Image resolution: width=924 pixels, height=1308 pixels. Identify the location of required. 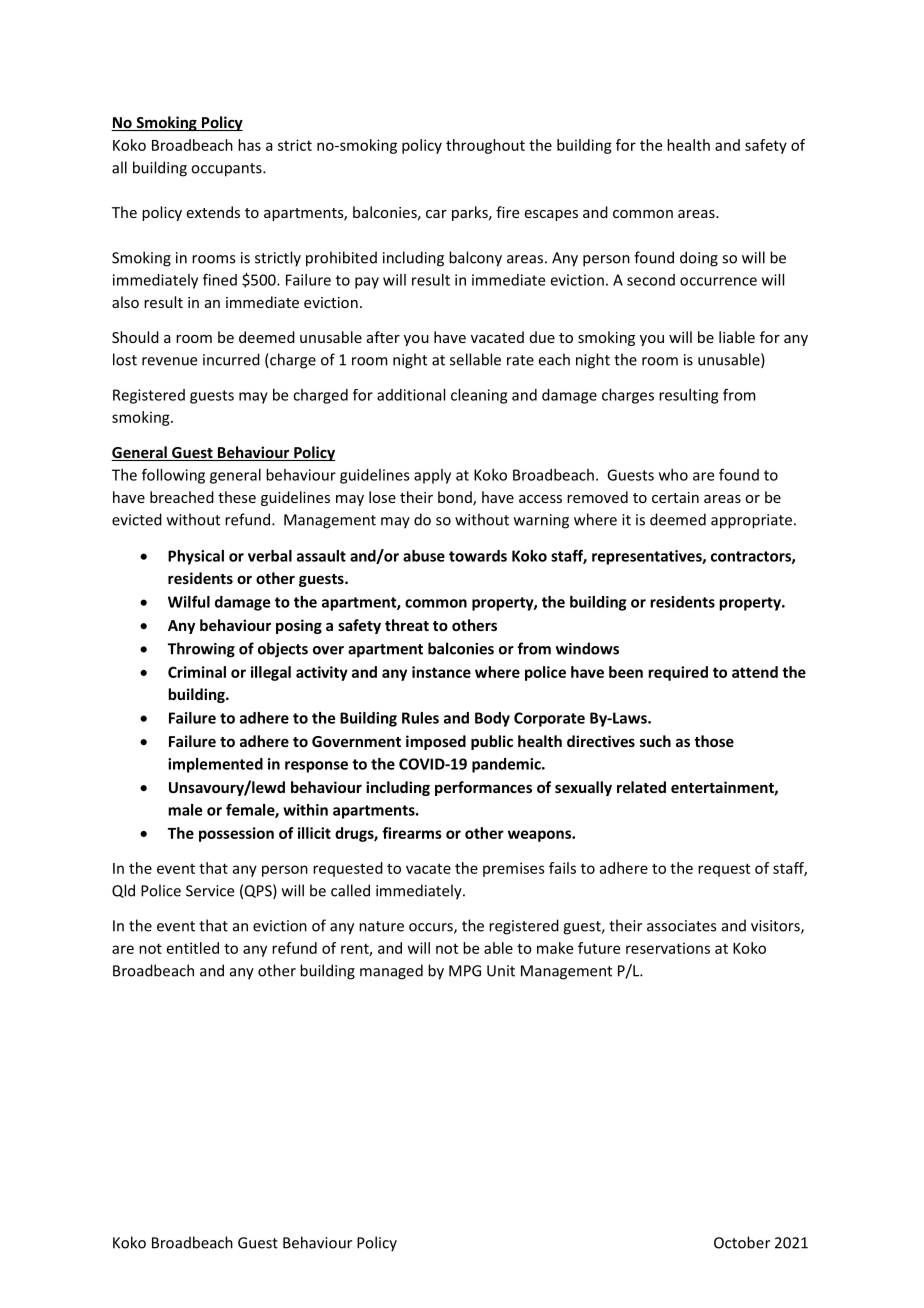
(678, 673).
